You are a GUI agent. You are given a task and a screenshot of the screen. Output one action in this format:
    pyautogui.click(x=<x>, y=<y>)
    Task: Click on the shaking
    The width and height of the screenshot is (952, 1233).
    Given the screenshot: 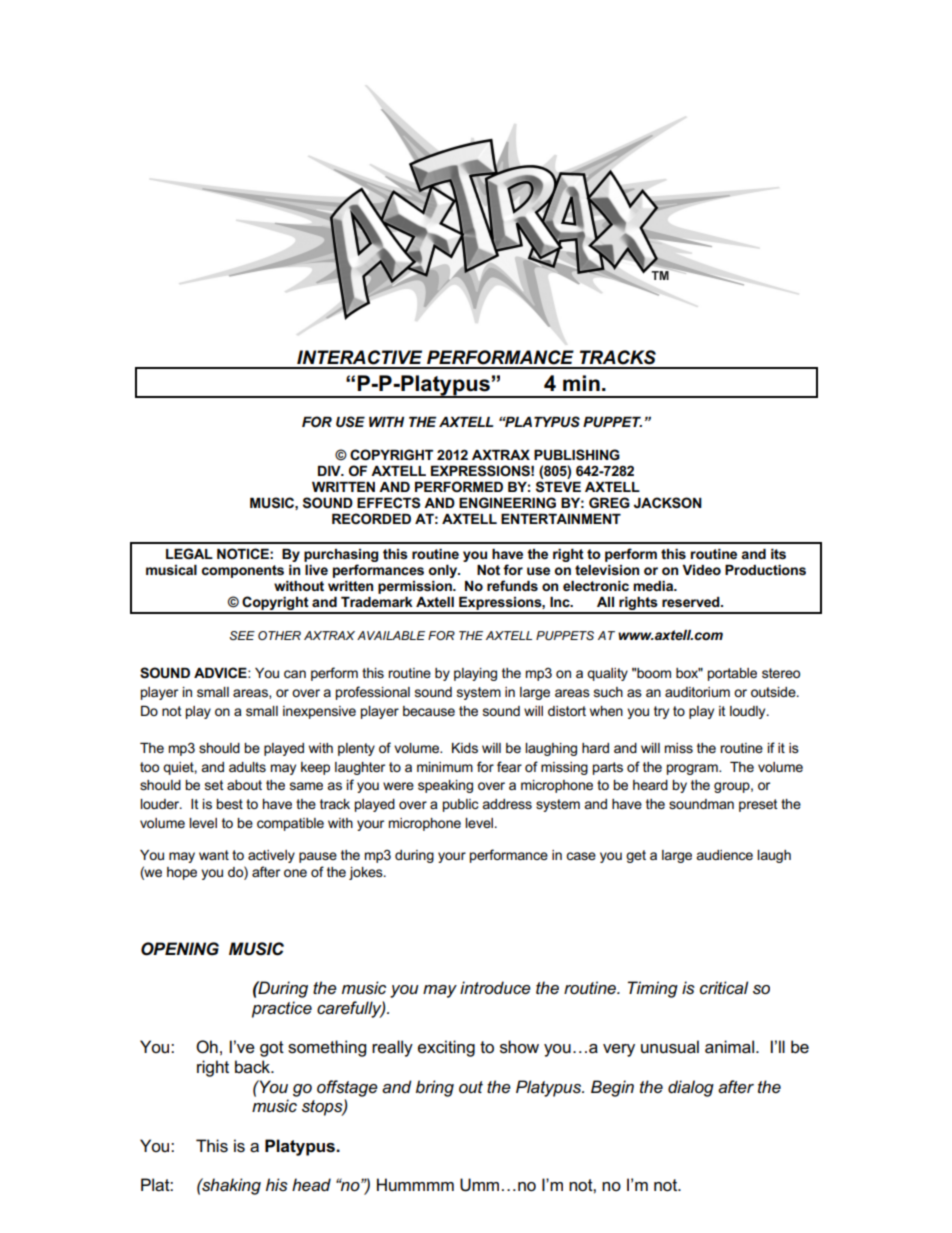 What is the action you would take?
    pyautogui.click(x=230, y=1186)
